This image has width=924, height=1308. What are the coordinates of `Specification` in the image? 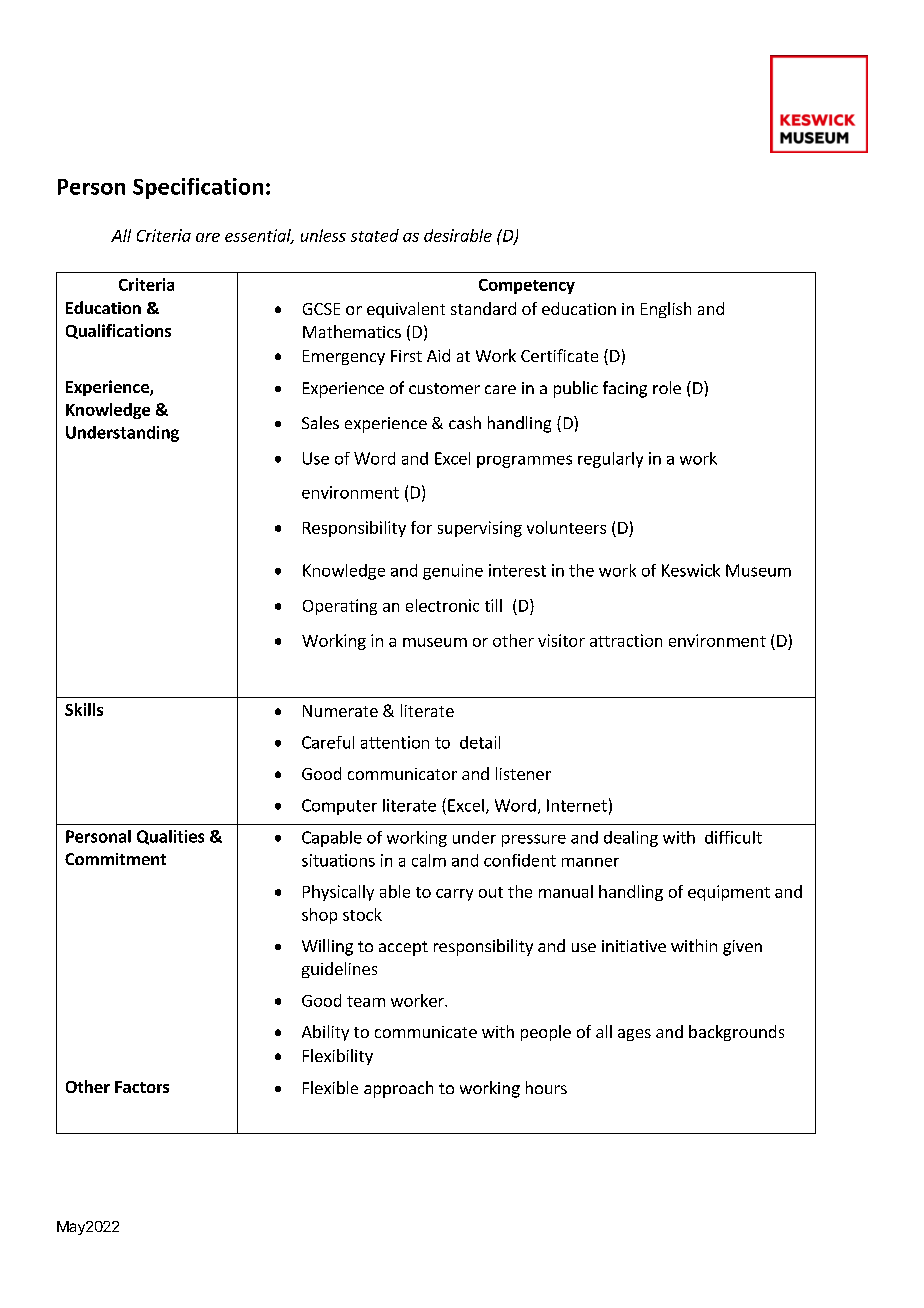 It's located at (198, 188).
